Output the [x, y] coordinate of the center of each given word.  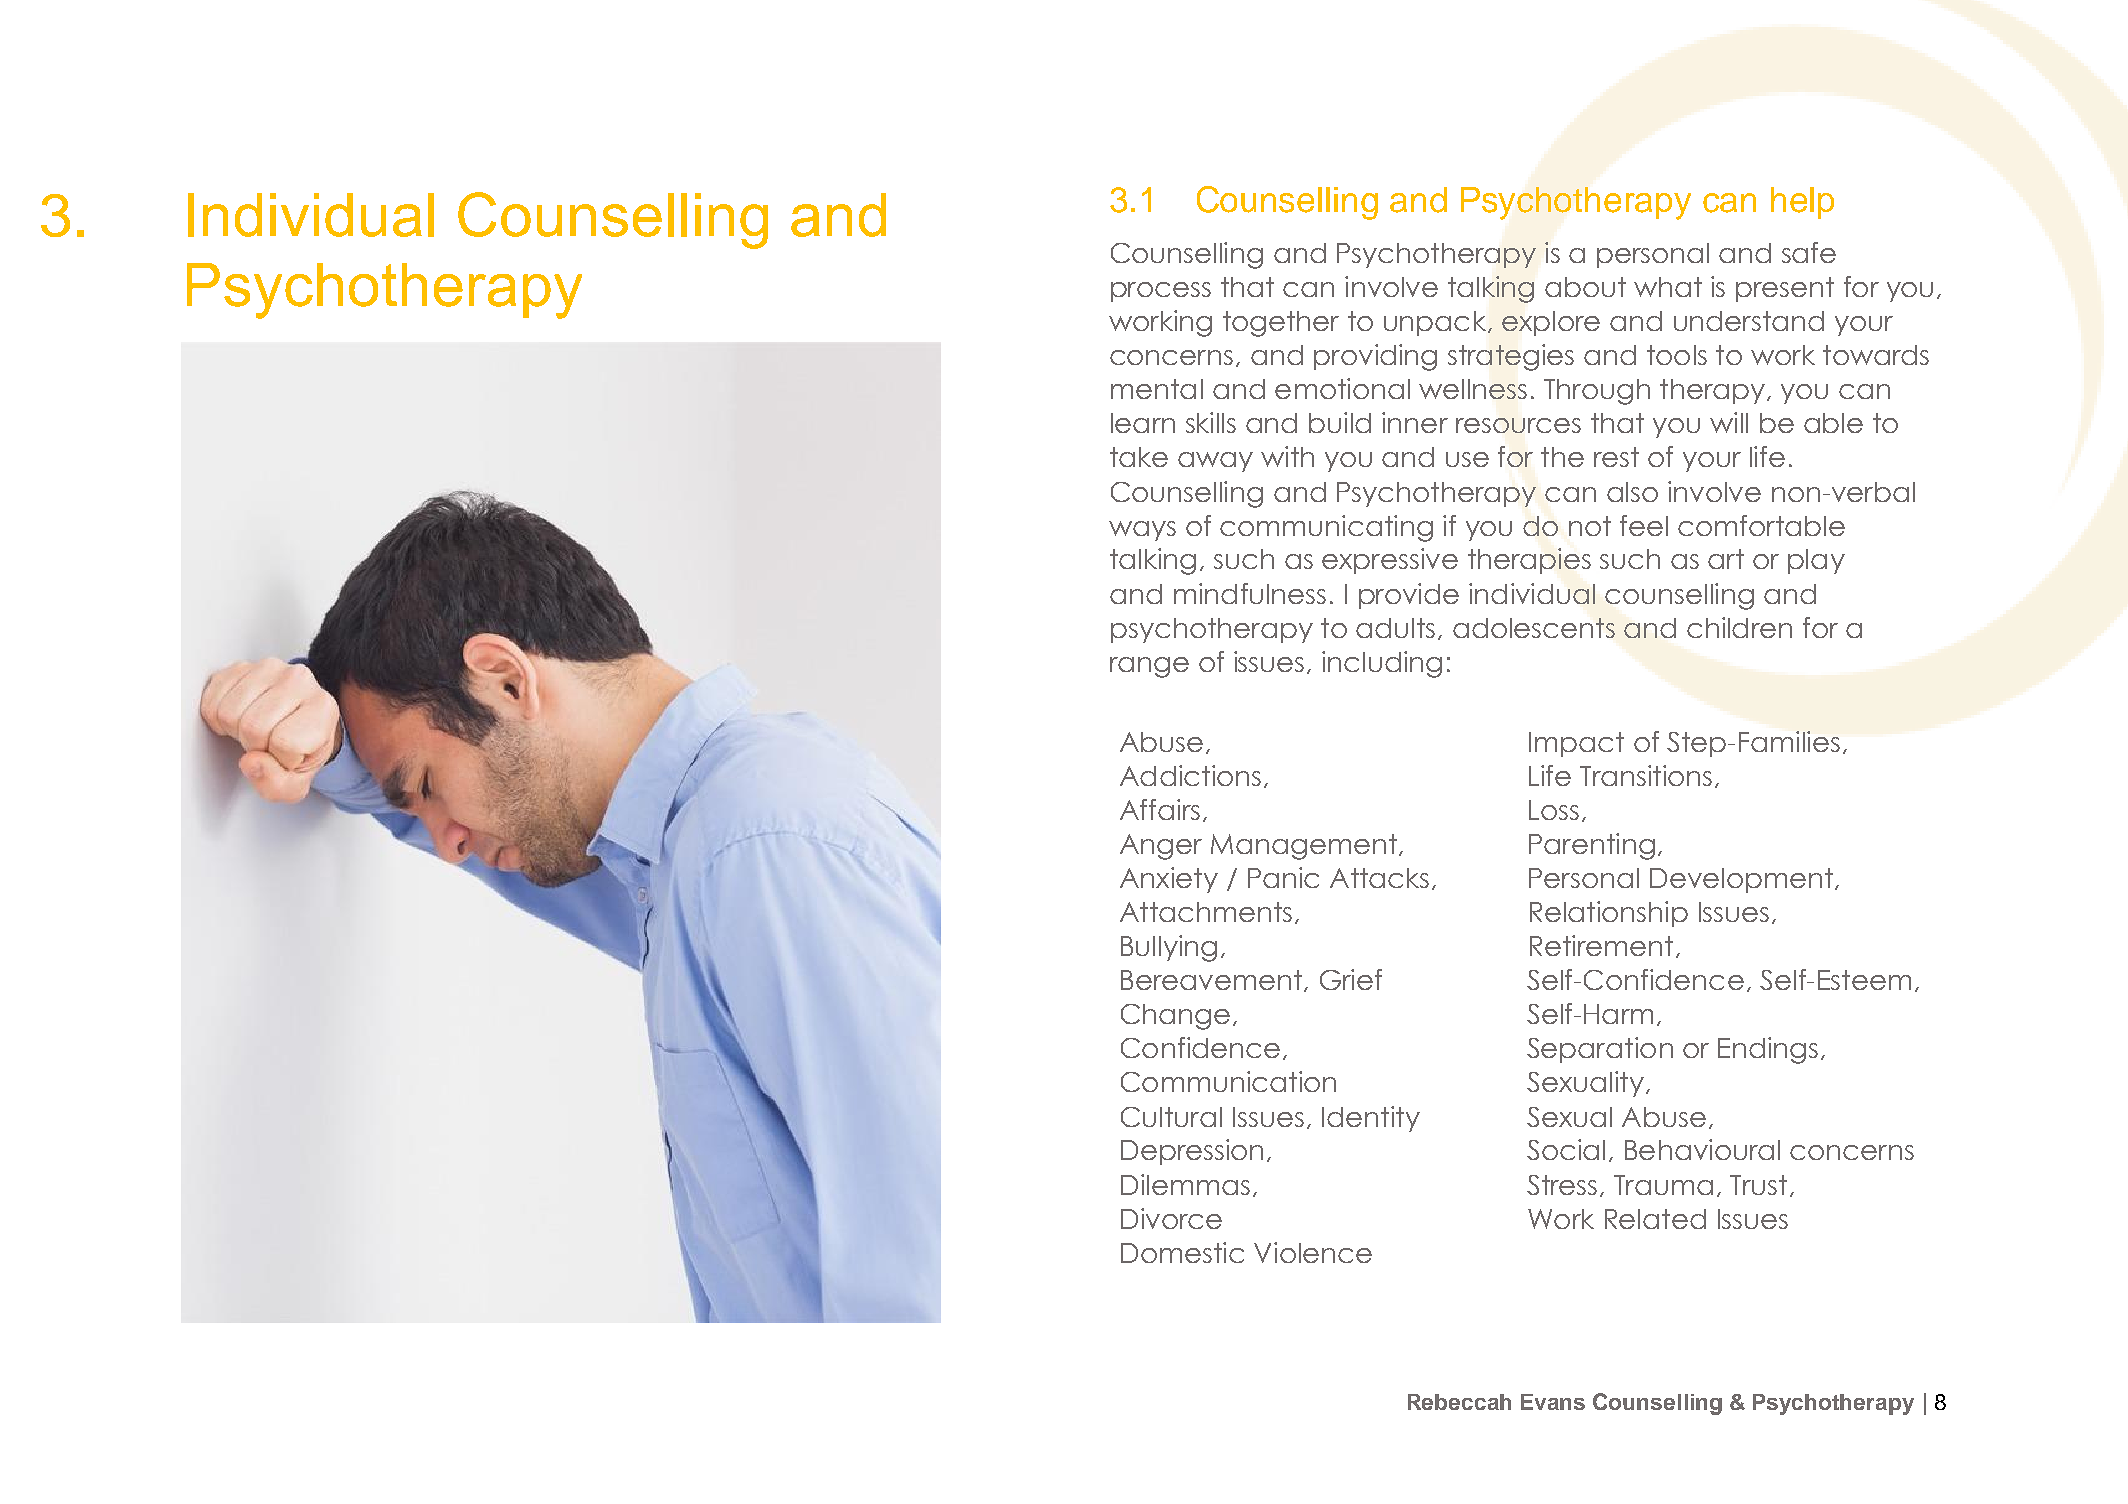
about [1585, 287]
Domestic [1182, 1252]
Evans [1553, 1402]
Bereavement [1211, 980]
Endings [1768, 1050]
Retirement [1601, 945]
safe [1809, 252]
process [1161, 292]
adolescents [1534, 628]
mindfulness [1250, 593]
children [1739, 627]
